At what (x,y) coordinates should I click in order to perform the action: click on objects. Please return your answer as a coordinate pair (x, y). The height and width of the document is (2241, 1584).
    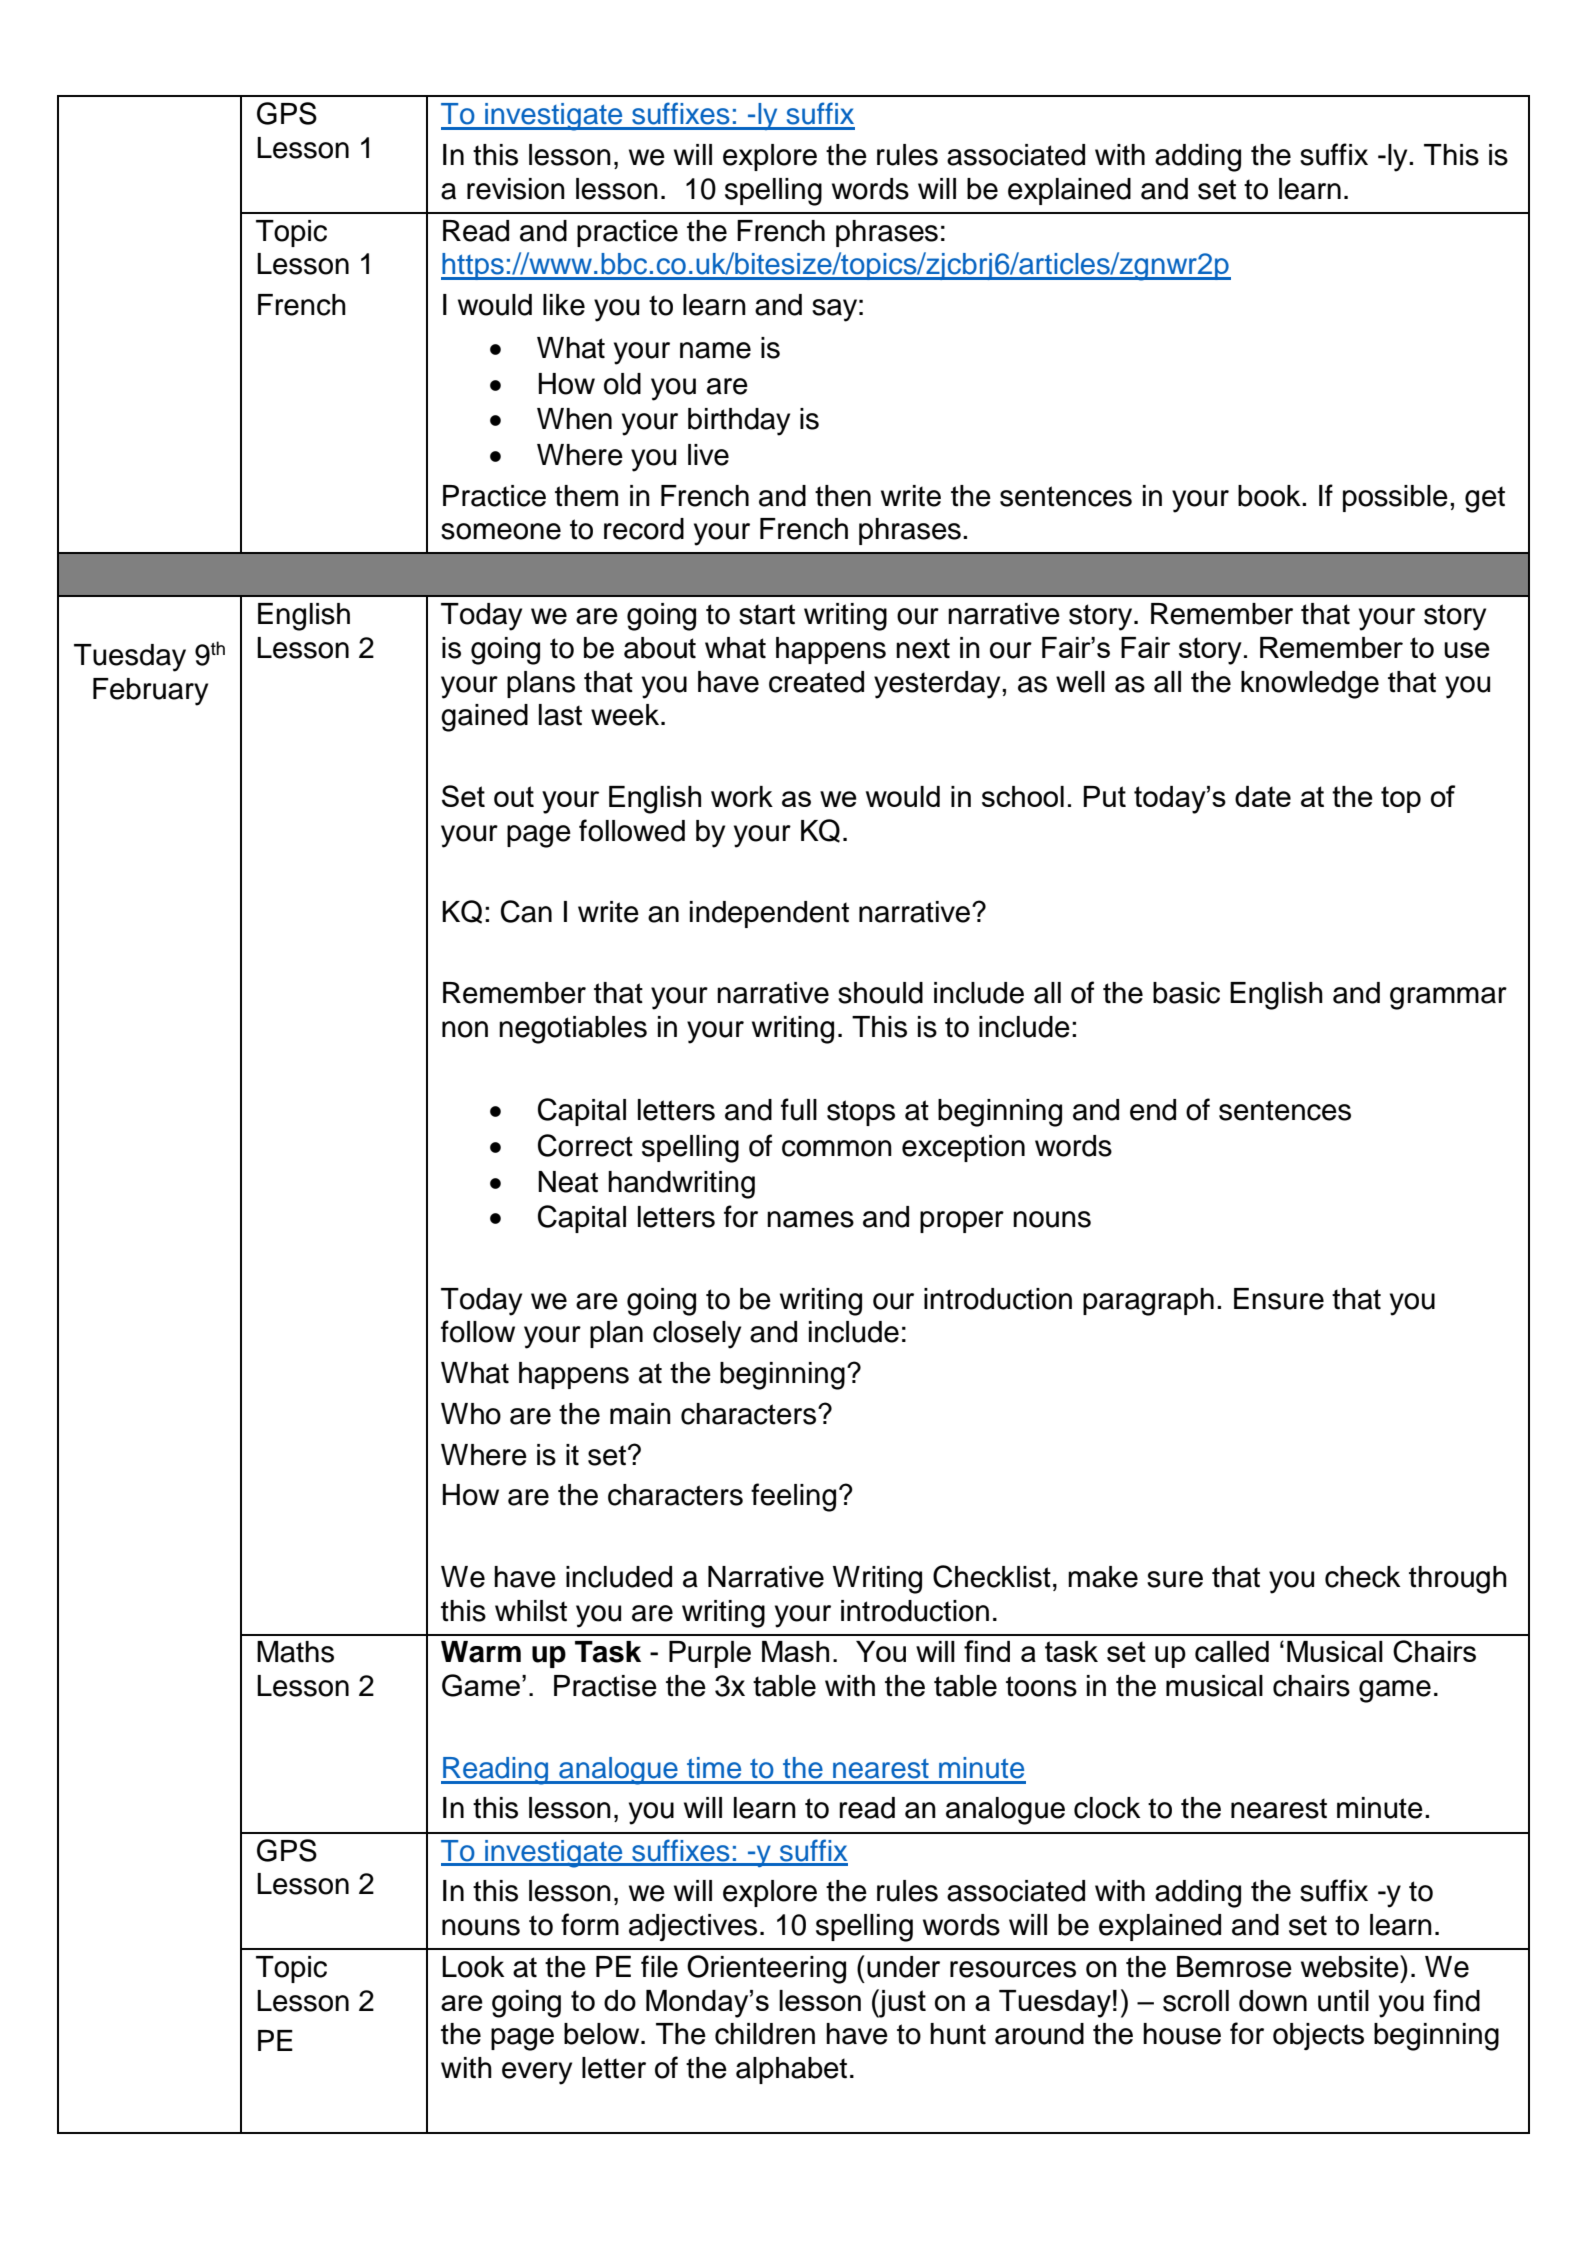
    Looking at the image, I should click on (1318, 2036).
